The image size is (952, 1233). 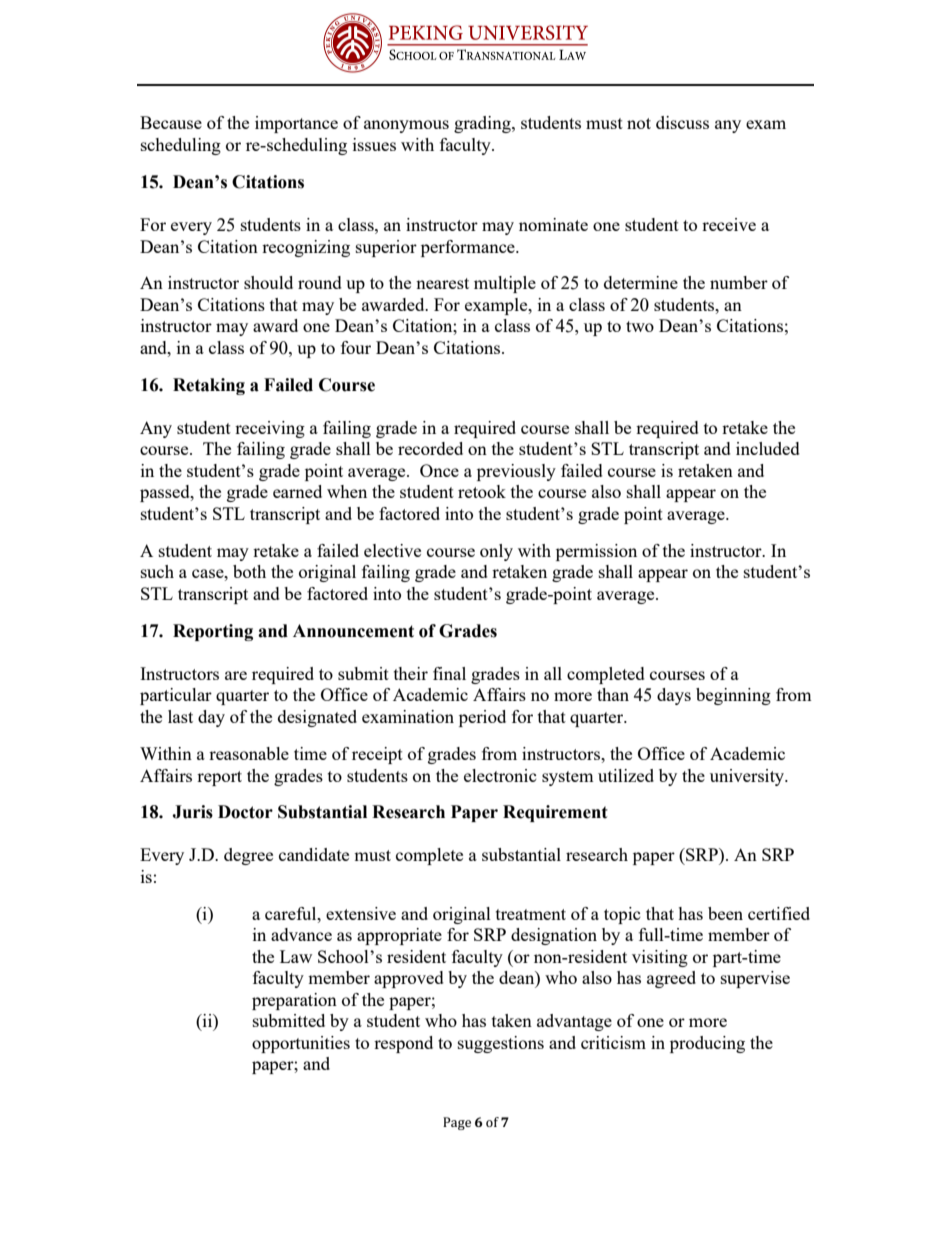 What do you see at coordinates (301, 1044) in the document?
I see `opportunities` at bounding box center [301, 1044].
